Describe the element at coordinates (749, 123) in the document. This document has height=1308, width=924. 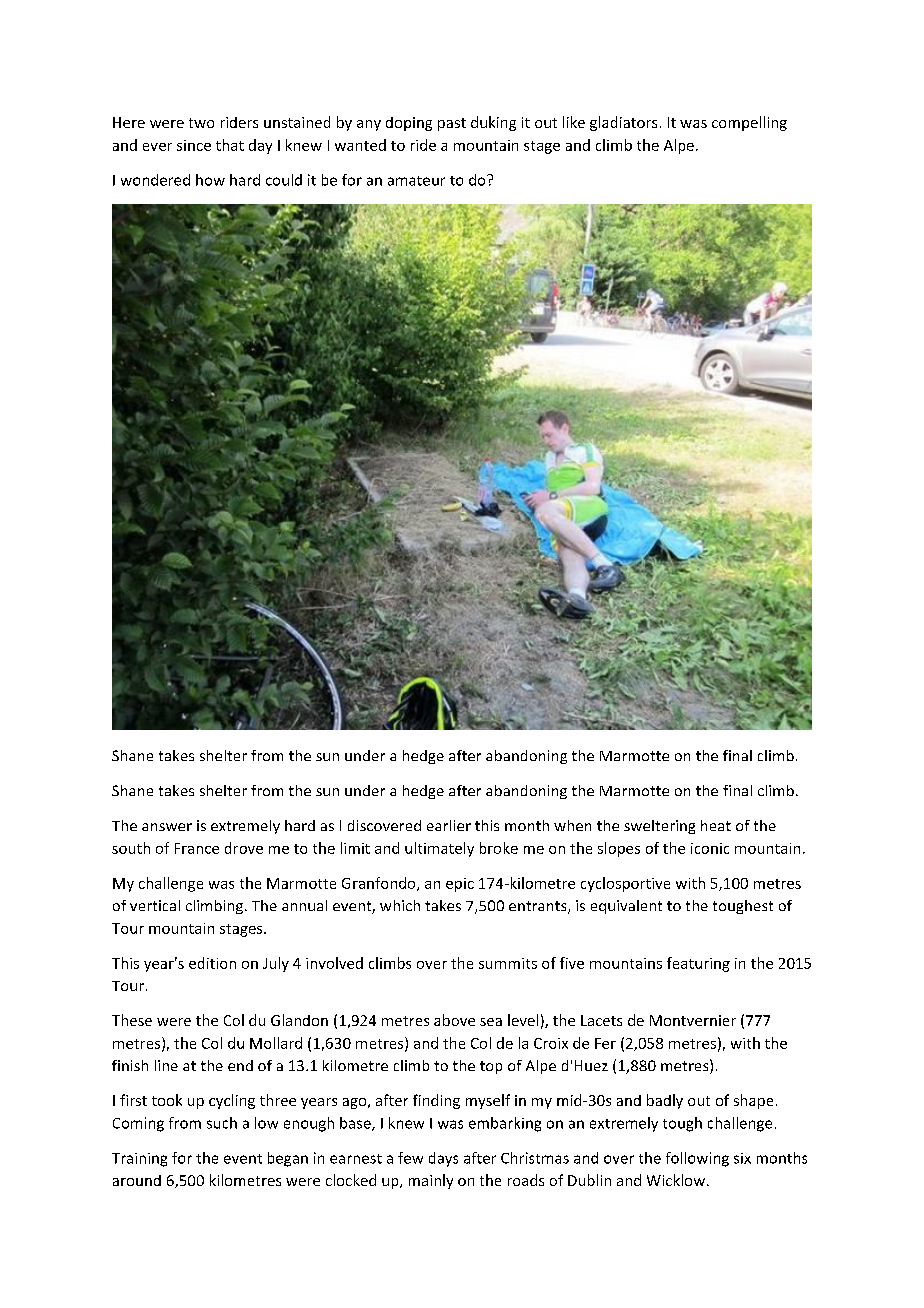
I see `compelling` at that location.
